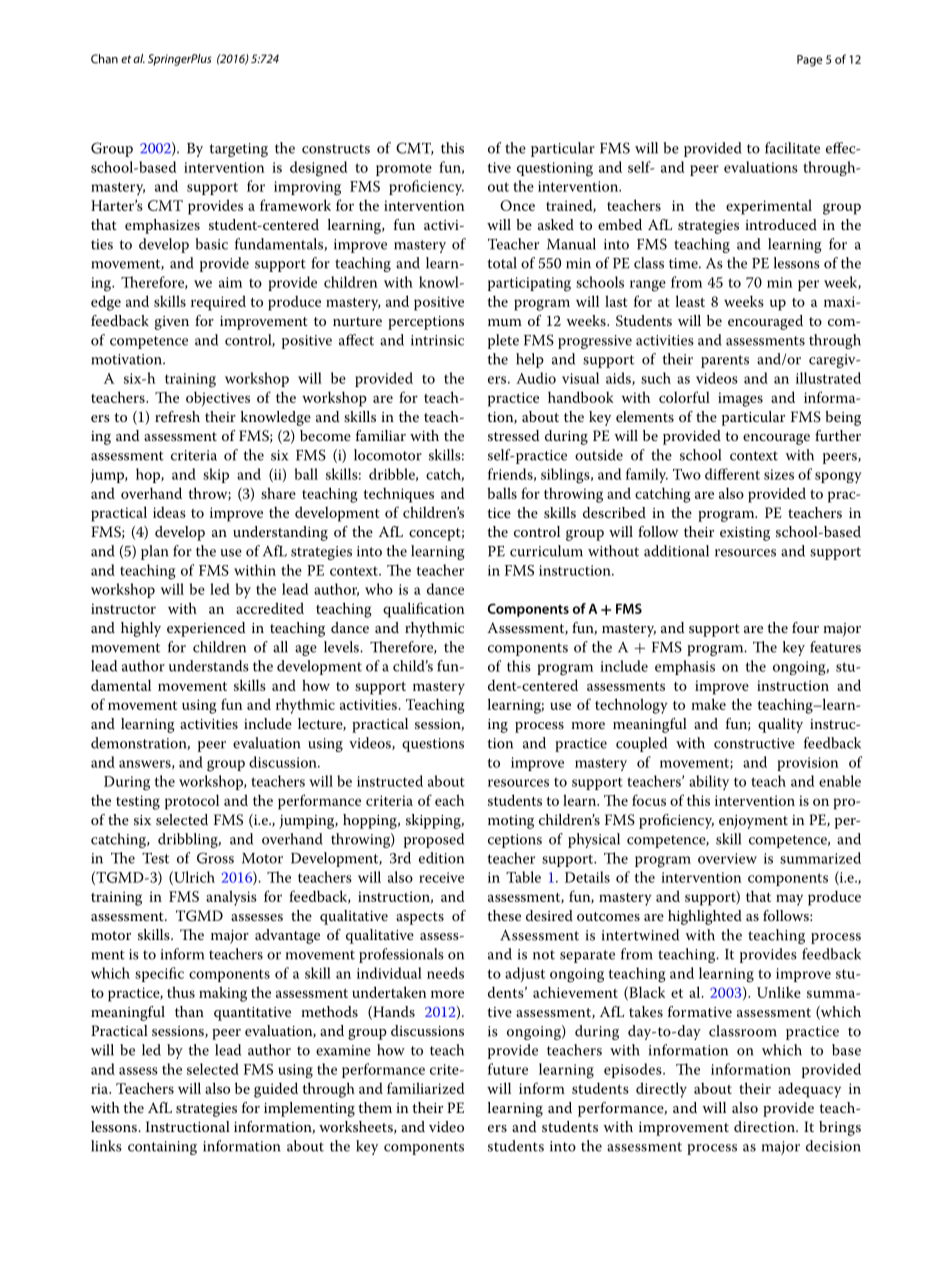  Describe the element at coordinates (441, 877) in the document. I see `receive` at that location.
